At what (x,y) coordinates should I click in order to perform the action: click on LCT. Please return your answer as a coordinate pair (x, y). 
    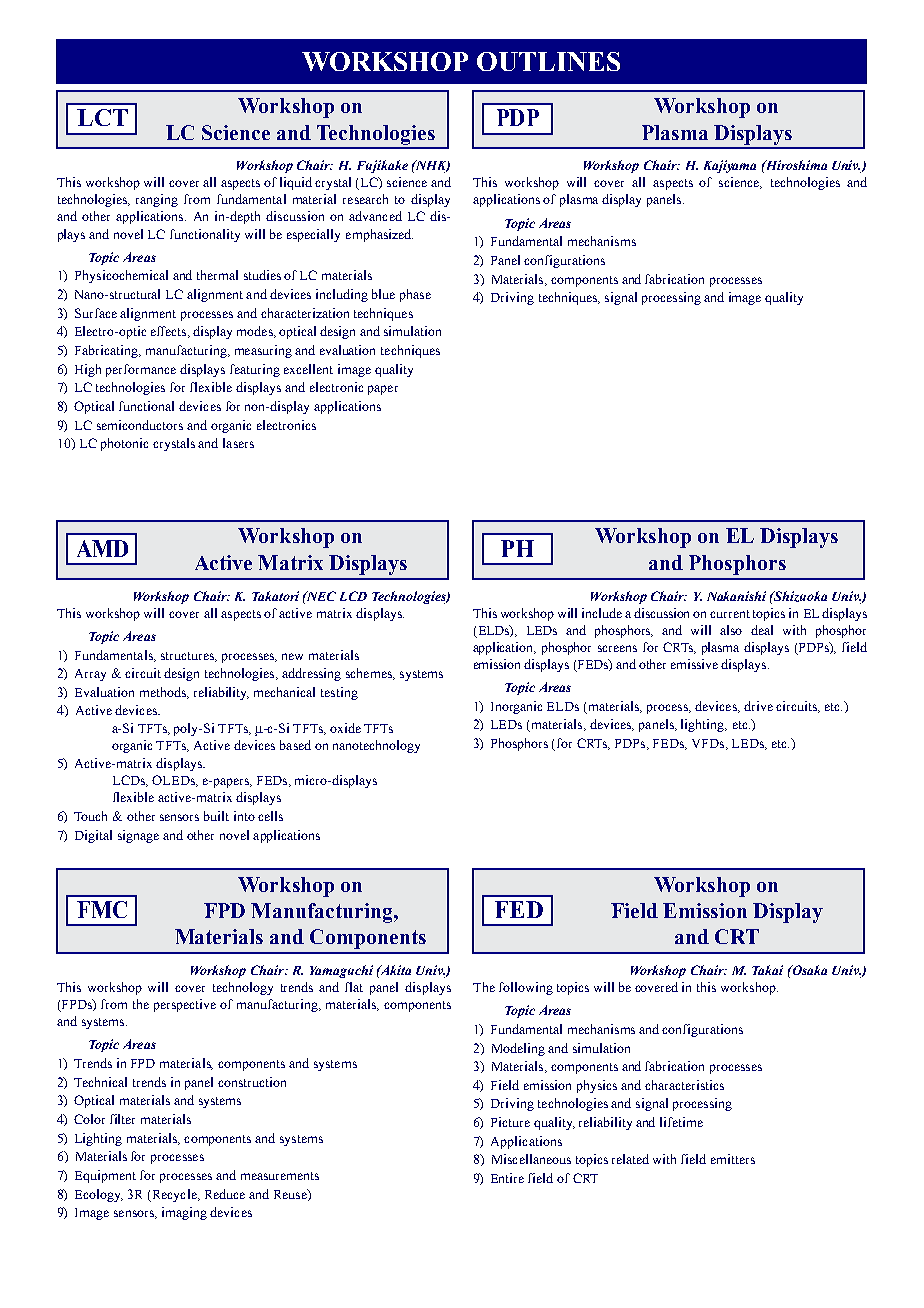
    Looking at the image, I should click on (102, 117).
